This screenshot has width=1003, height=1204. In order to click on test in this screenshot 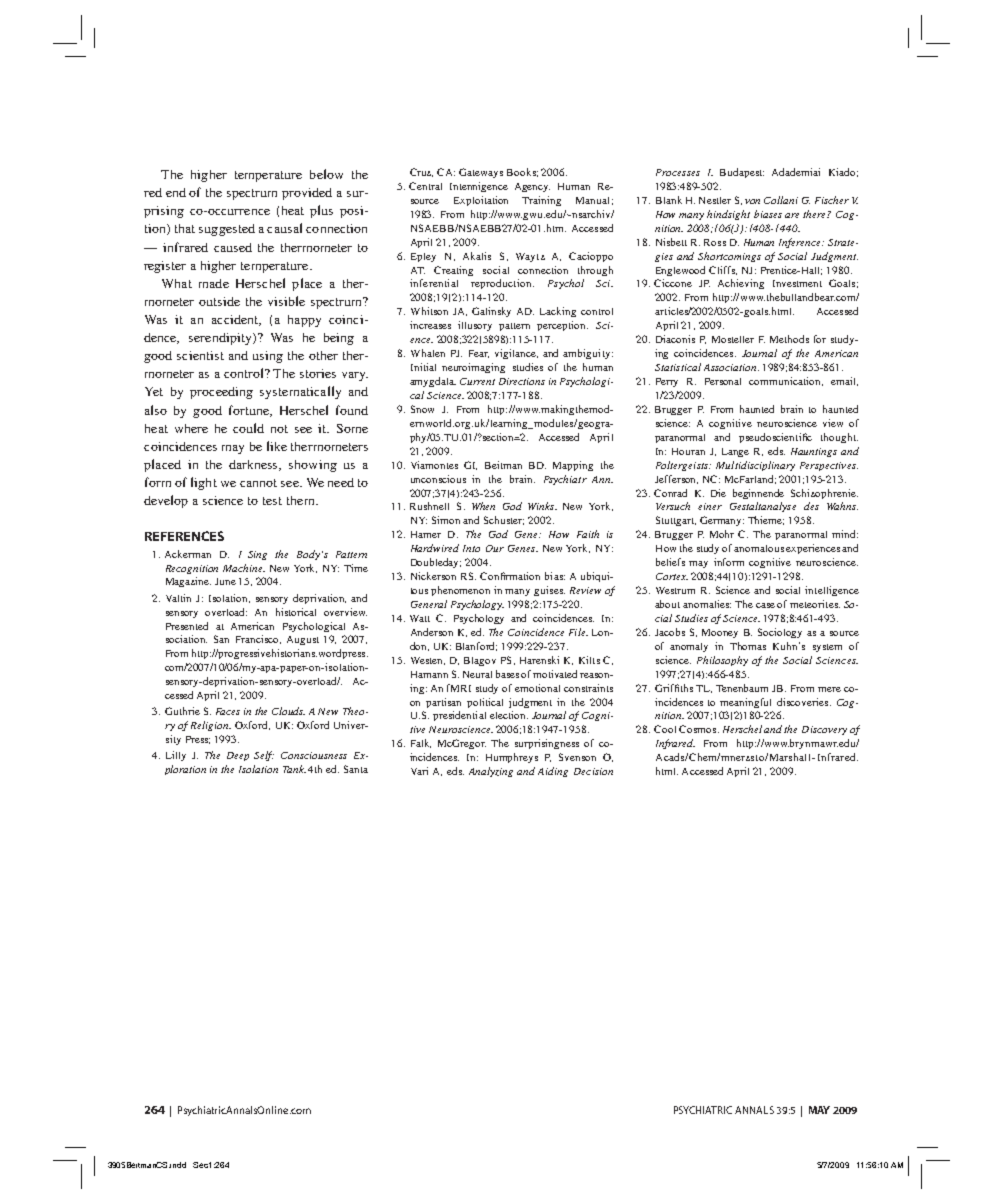, I will do `click(272, 501)`.
